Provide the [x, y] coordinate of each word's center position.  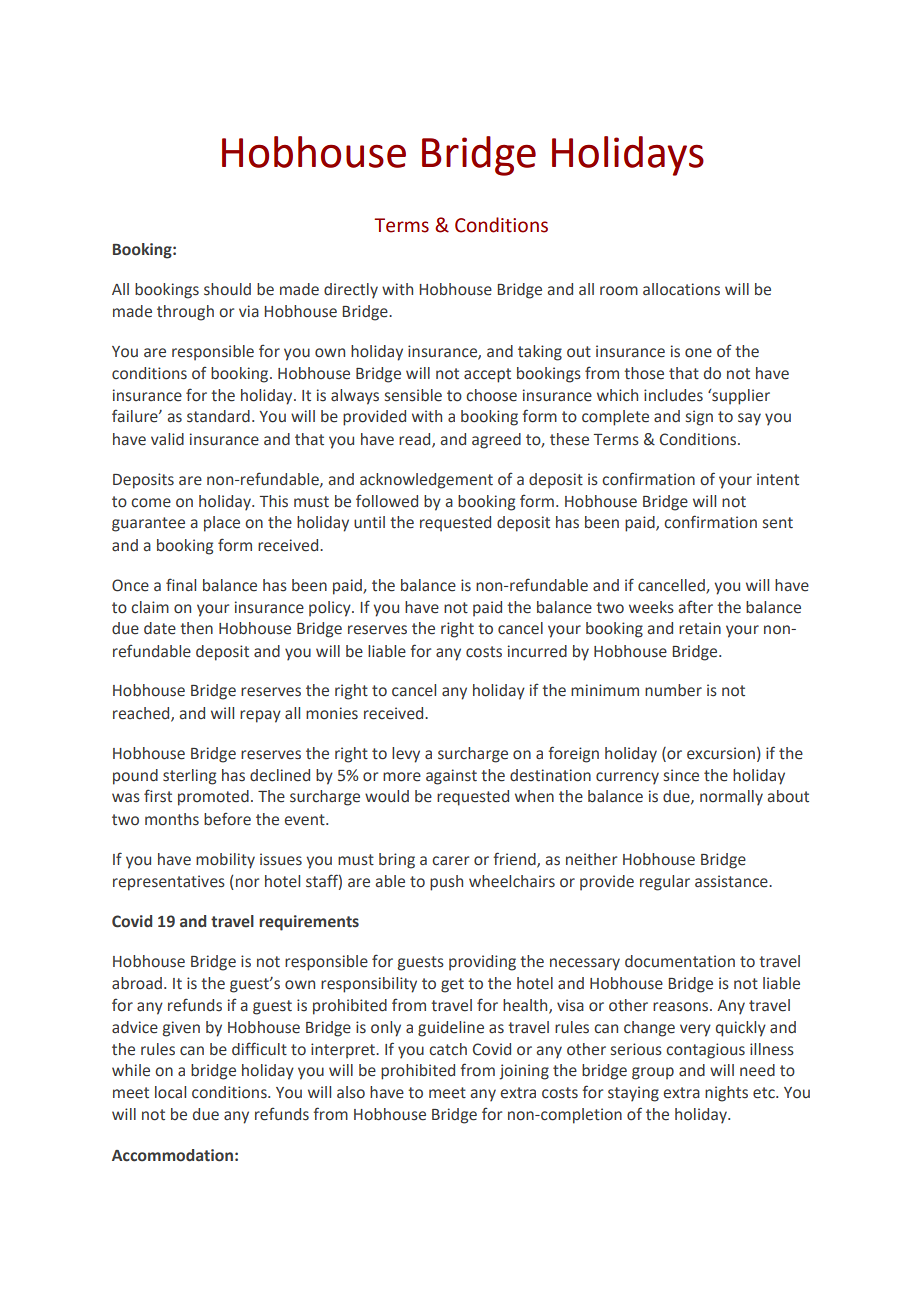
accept [487, 375]
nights [726, 1094]
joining [524, 1072]
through [185, 313]
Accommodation [172, 1155]
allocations [681, 289]
